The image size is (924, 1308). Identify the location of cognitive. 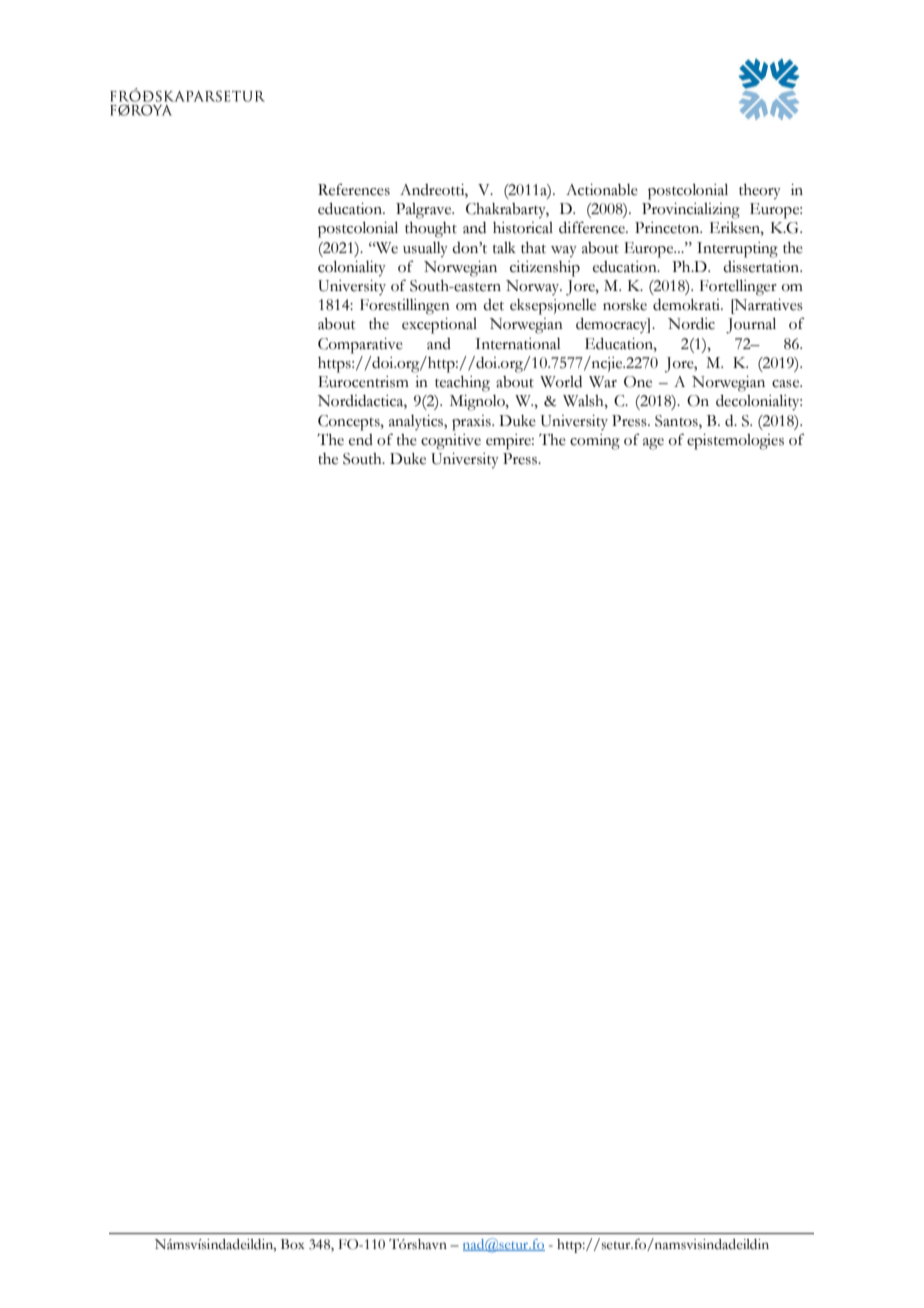
(451, 442).
